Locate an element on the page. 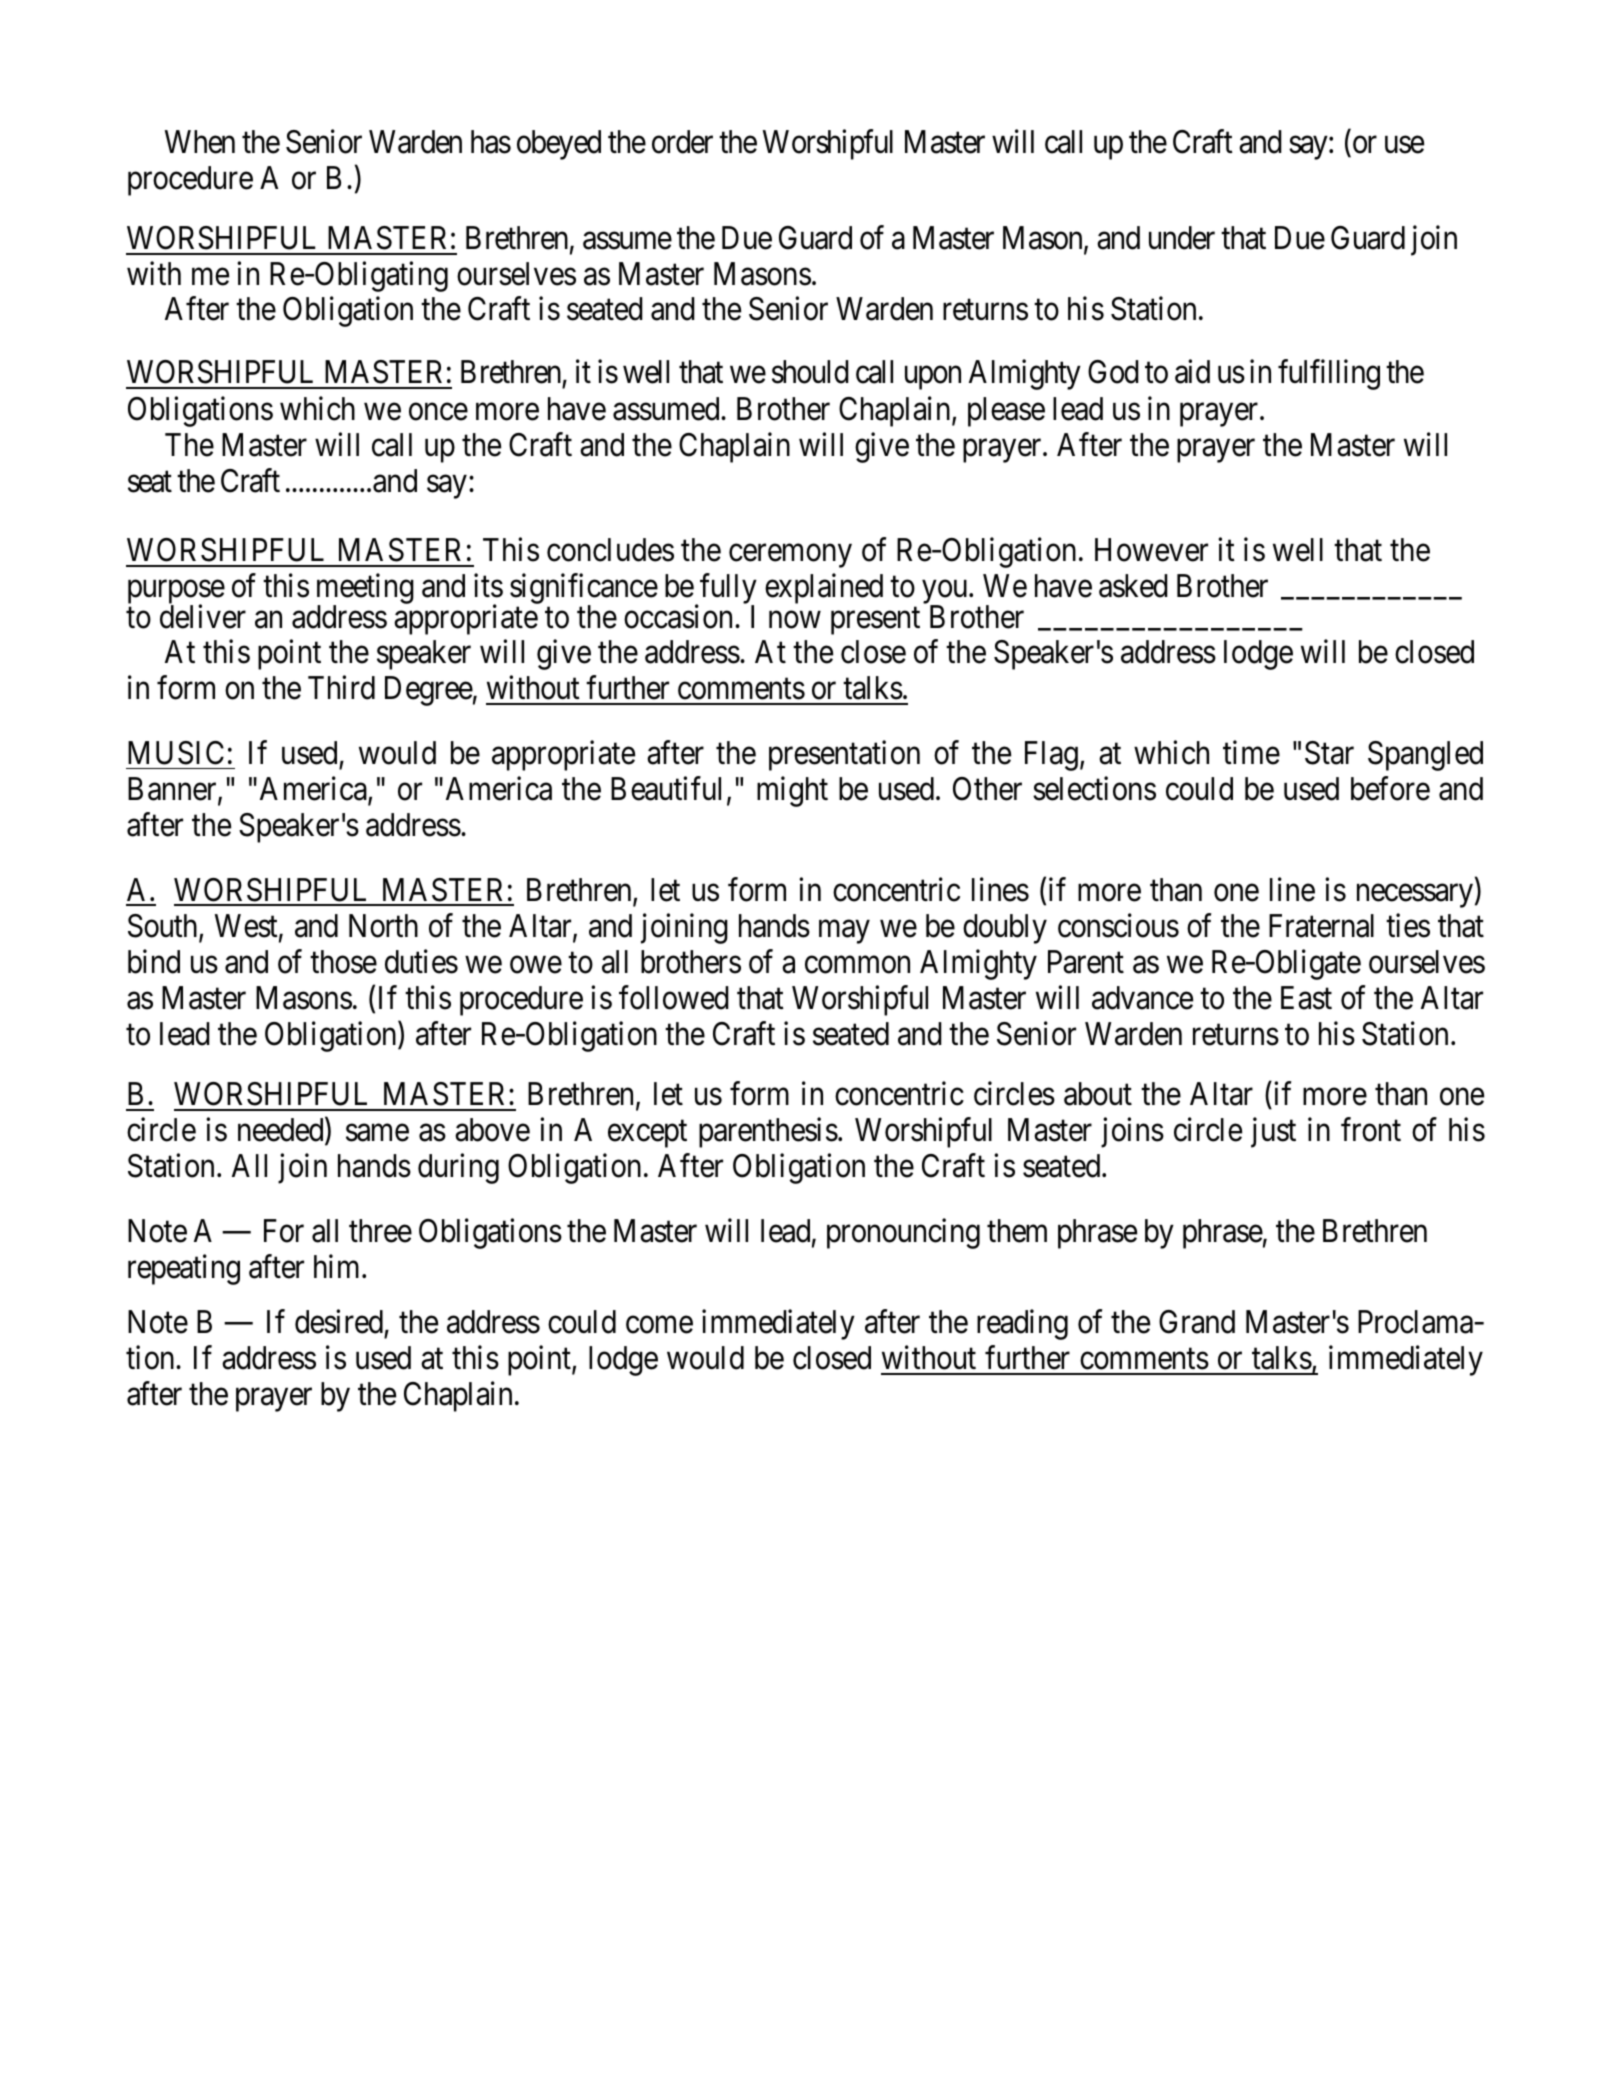 The height and width of the document is (2076, 1604). order is located at coordinates (682, 142).
